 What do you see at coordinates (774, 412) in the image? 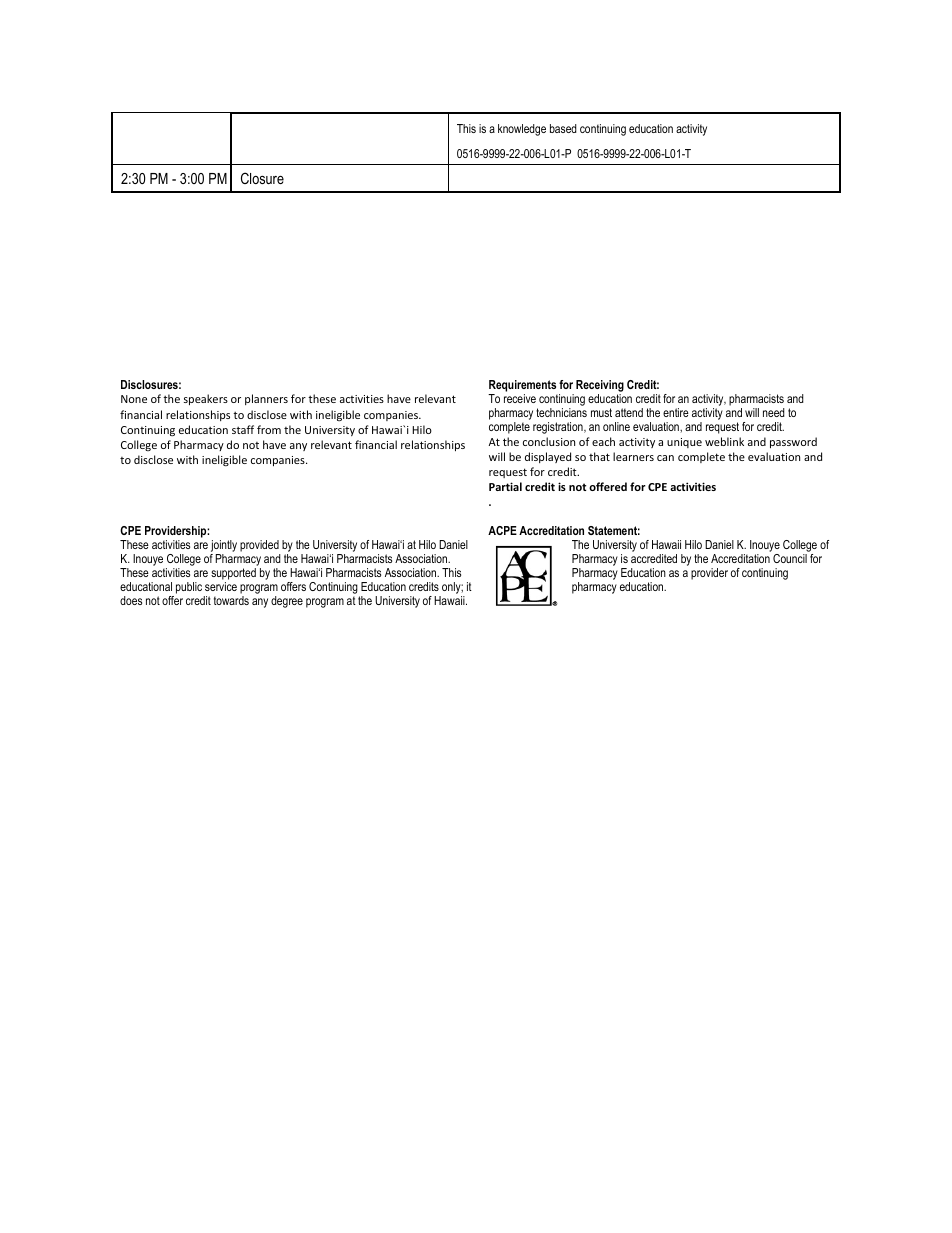
I see `need` at bounding box center [774, 412].
